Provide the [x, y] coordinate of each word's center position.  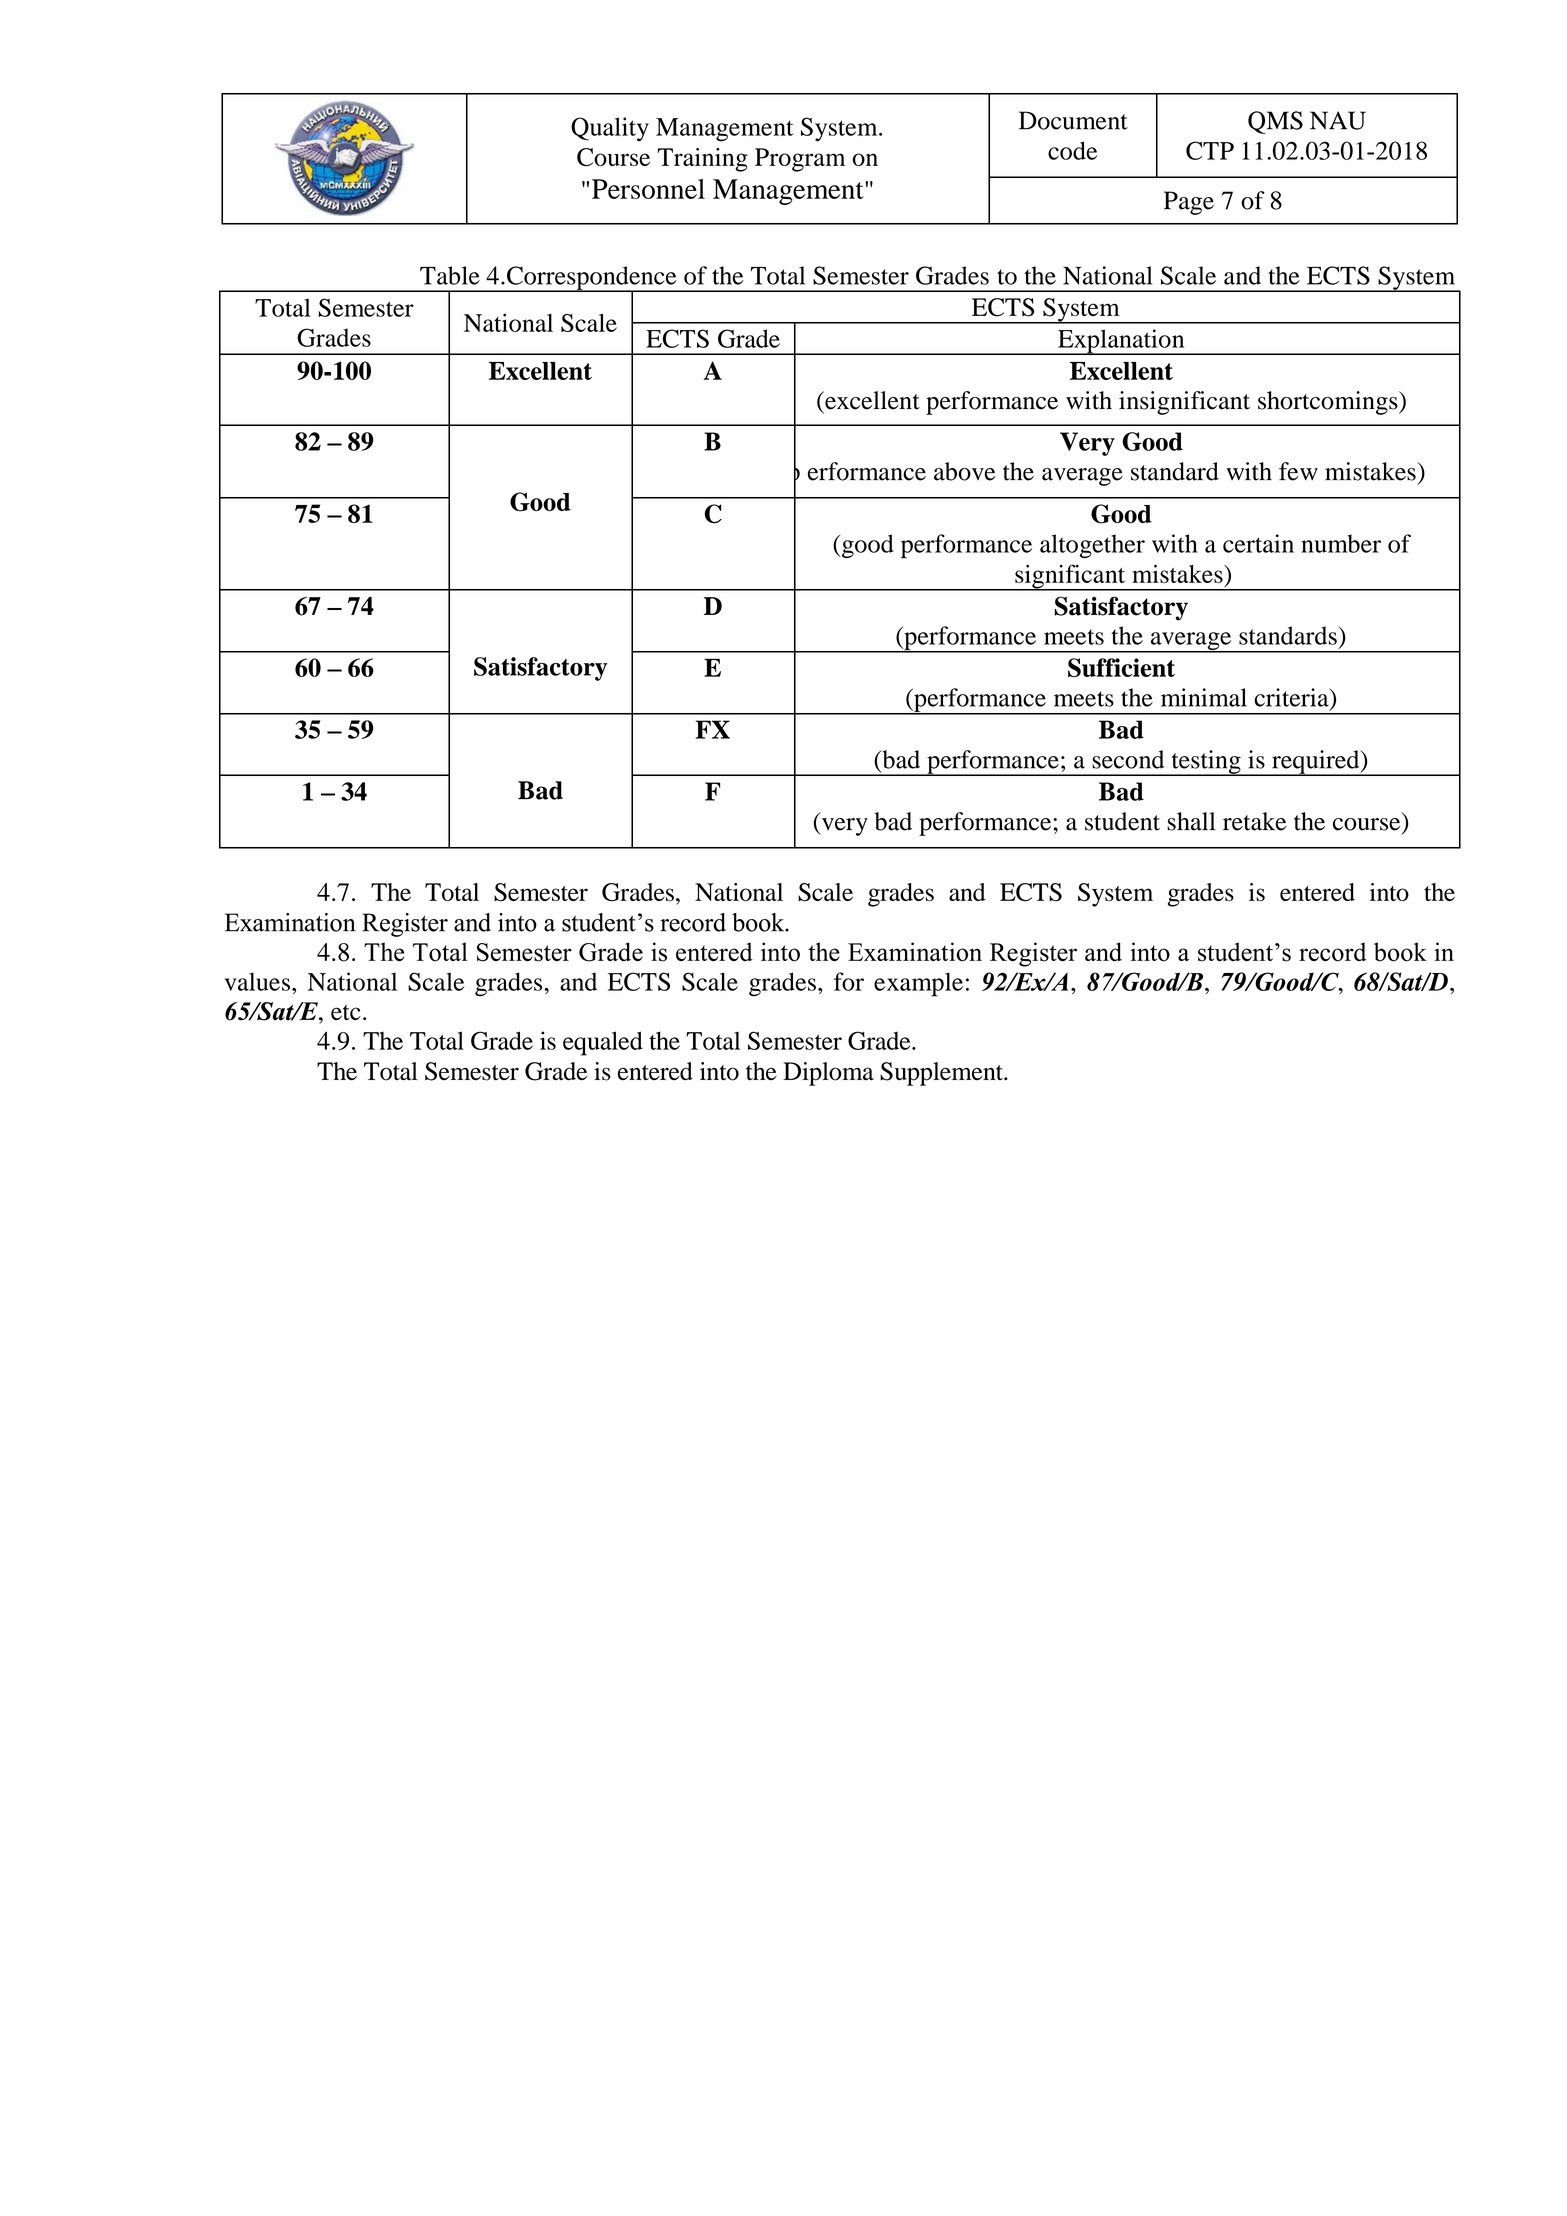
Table [450, 275]
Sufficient [1121, 667]
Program [800, 160]
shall [1191, 821]
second [1128, 759]
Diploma [828, 1074]
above [964, 471]
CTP [1210, 150]
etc [346, 1012]
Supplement [942, 1074]
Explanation [1121, 342]
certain [1258, 543]
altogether [1092, 546]
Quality [610, 129]
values [257, 981]
